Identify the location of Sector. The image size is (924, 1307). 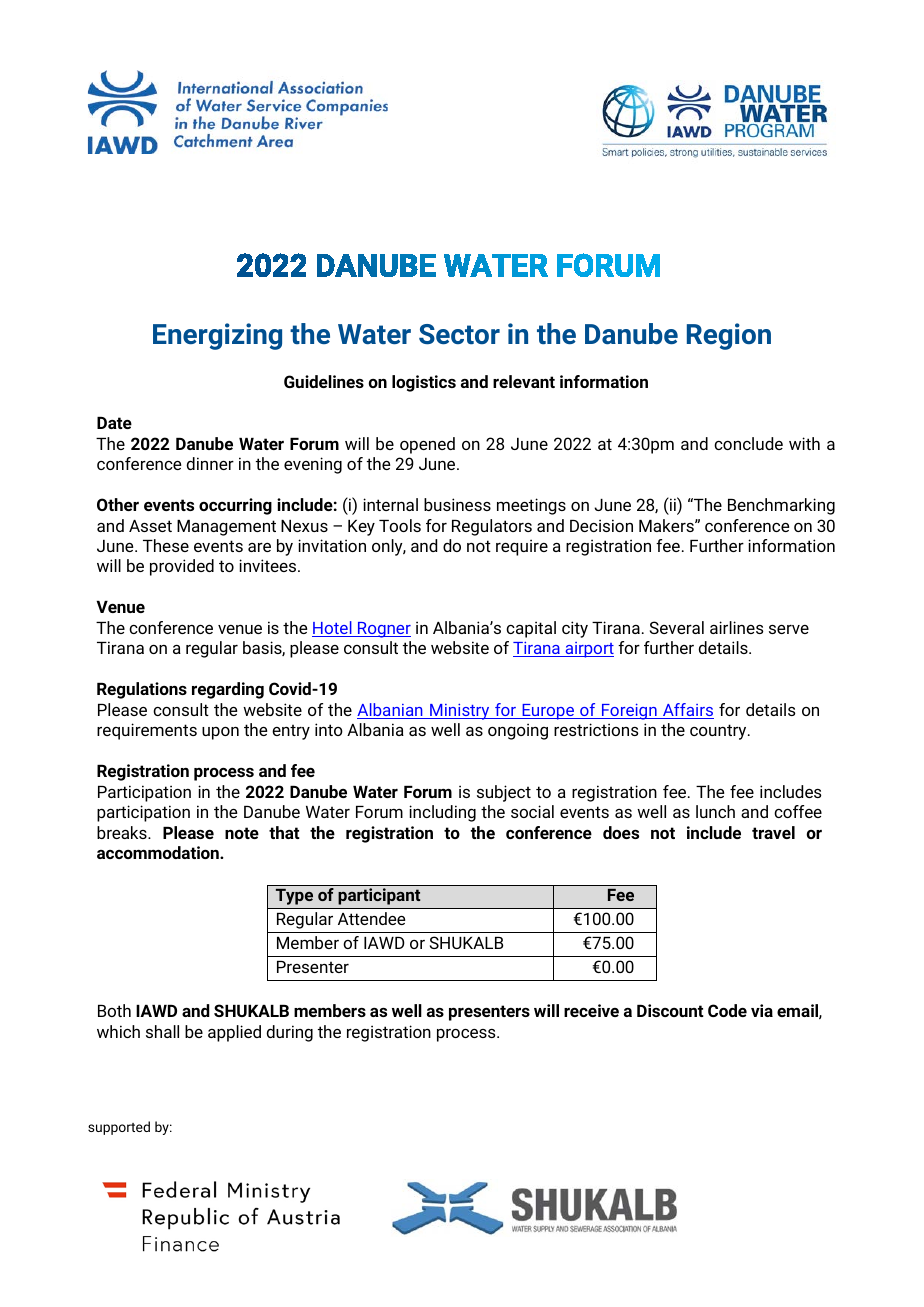
(459, 334).
